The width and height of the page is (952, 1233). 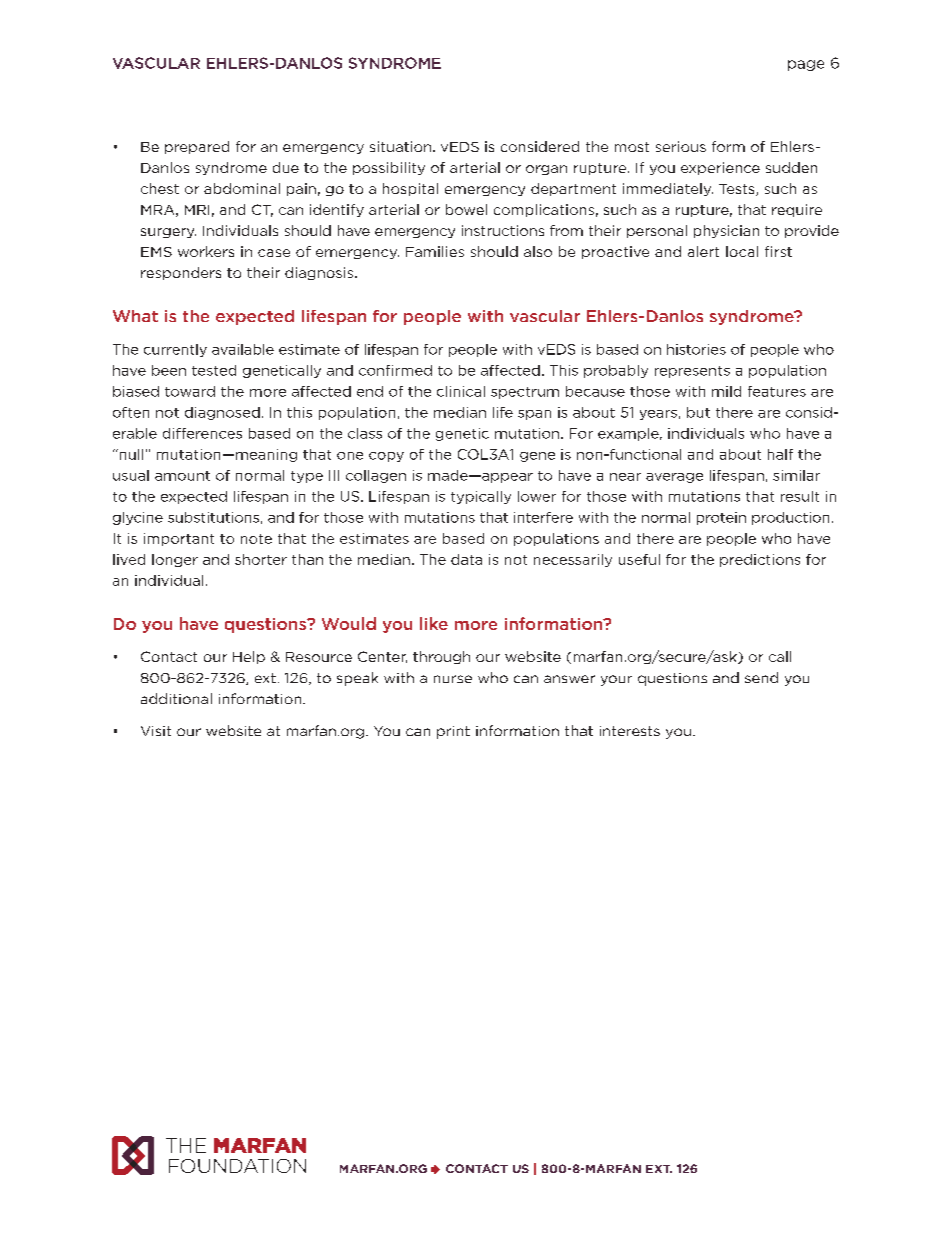 I want to click on prepared, so click(x=197, y=147).
